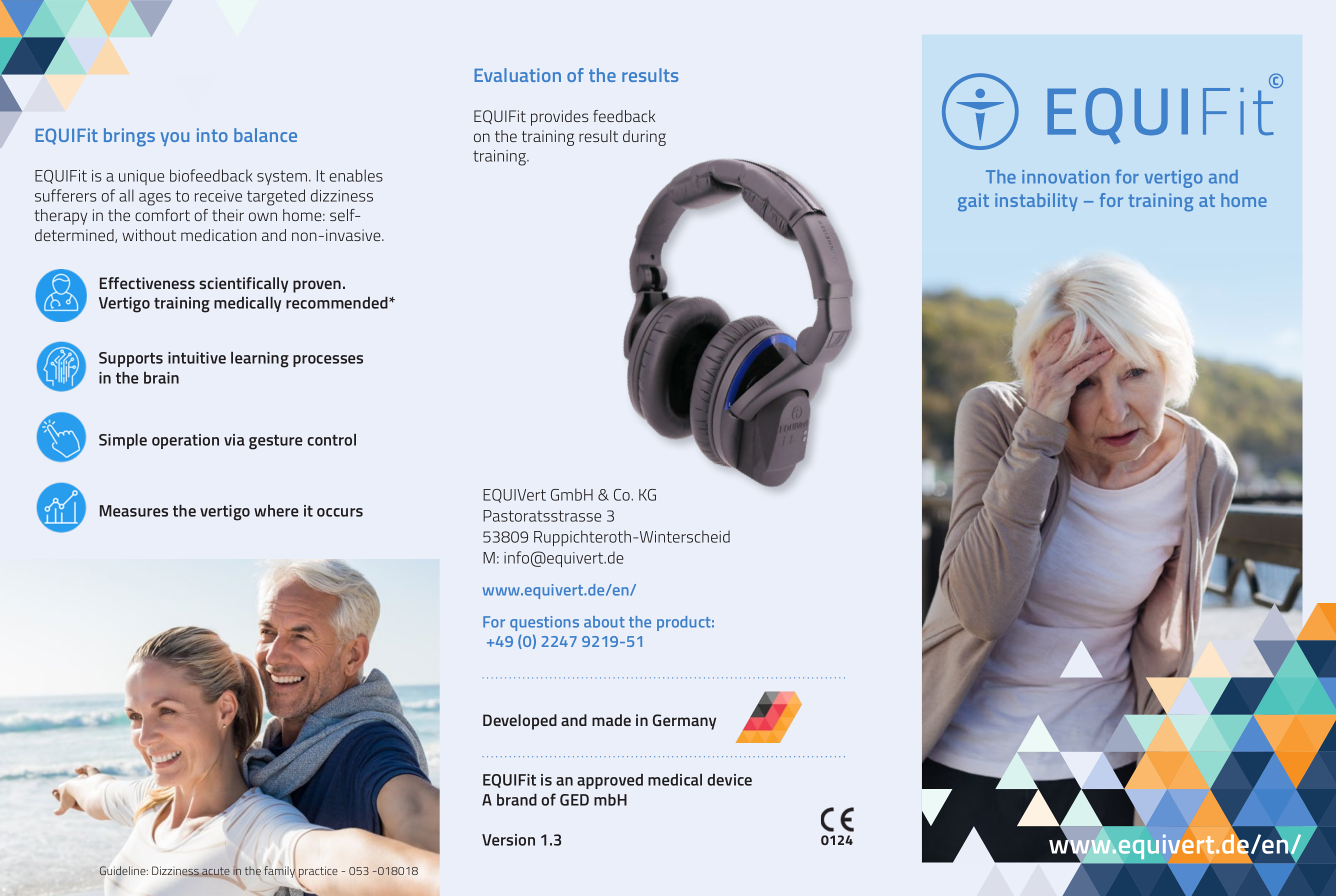  What do you see at coordinates (560, 118) in the image?
I see `provides` at bounding box center [560, 118].
